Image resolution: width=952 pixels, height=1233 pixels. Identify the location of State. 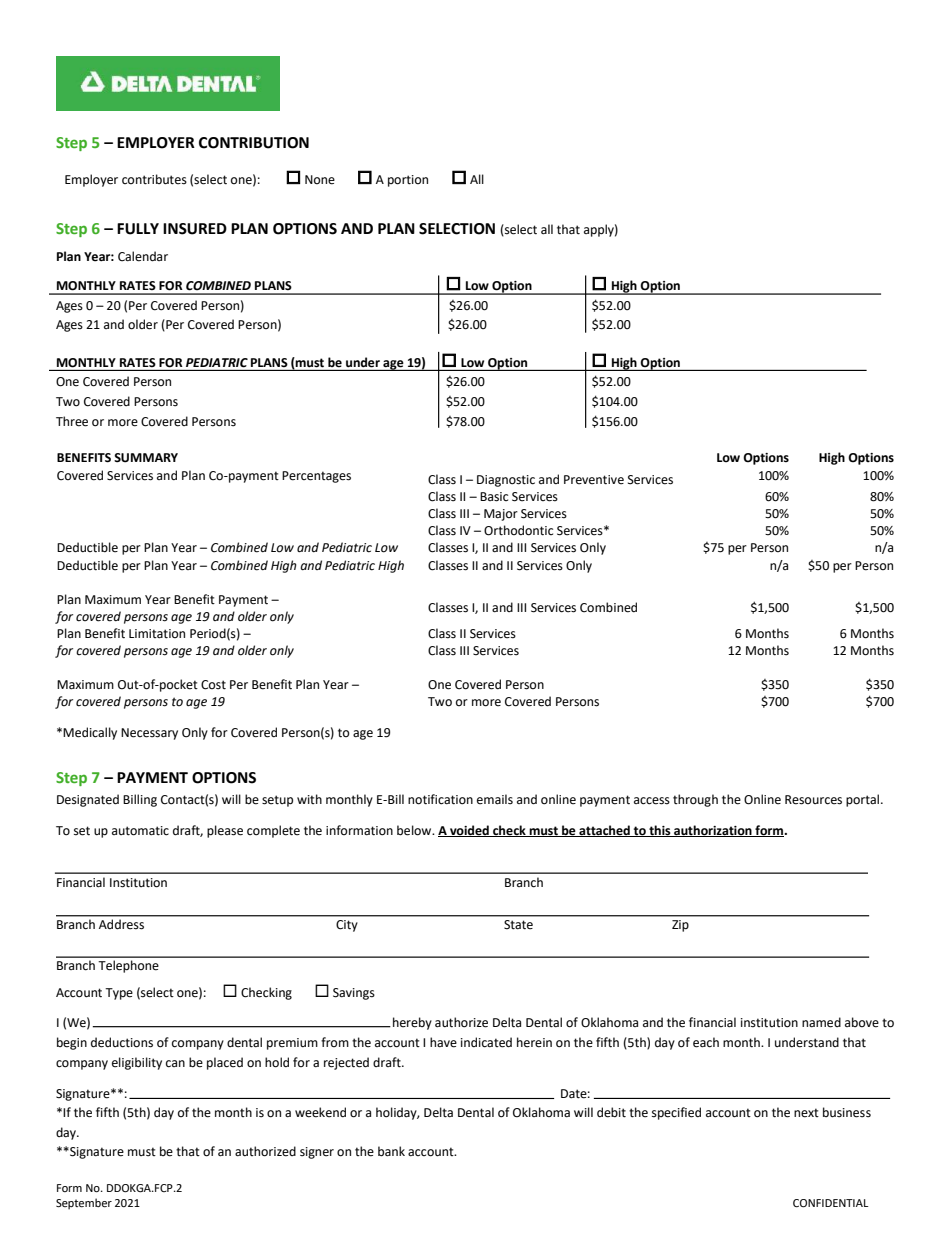
(518, 925).
